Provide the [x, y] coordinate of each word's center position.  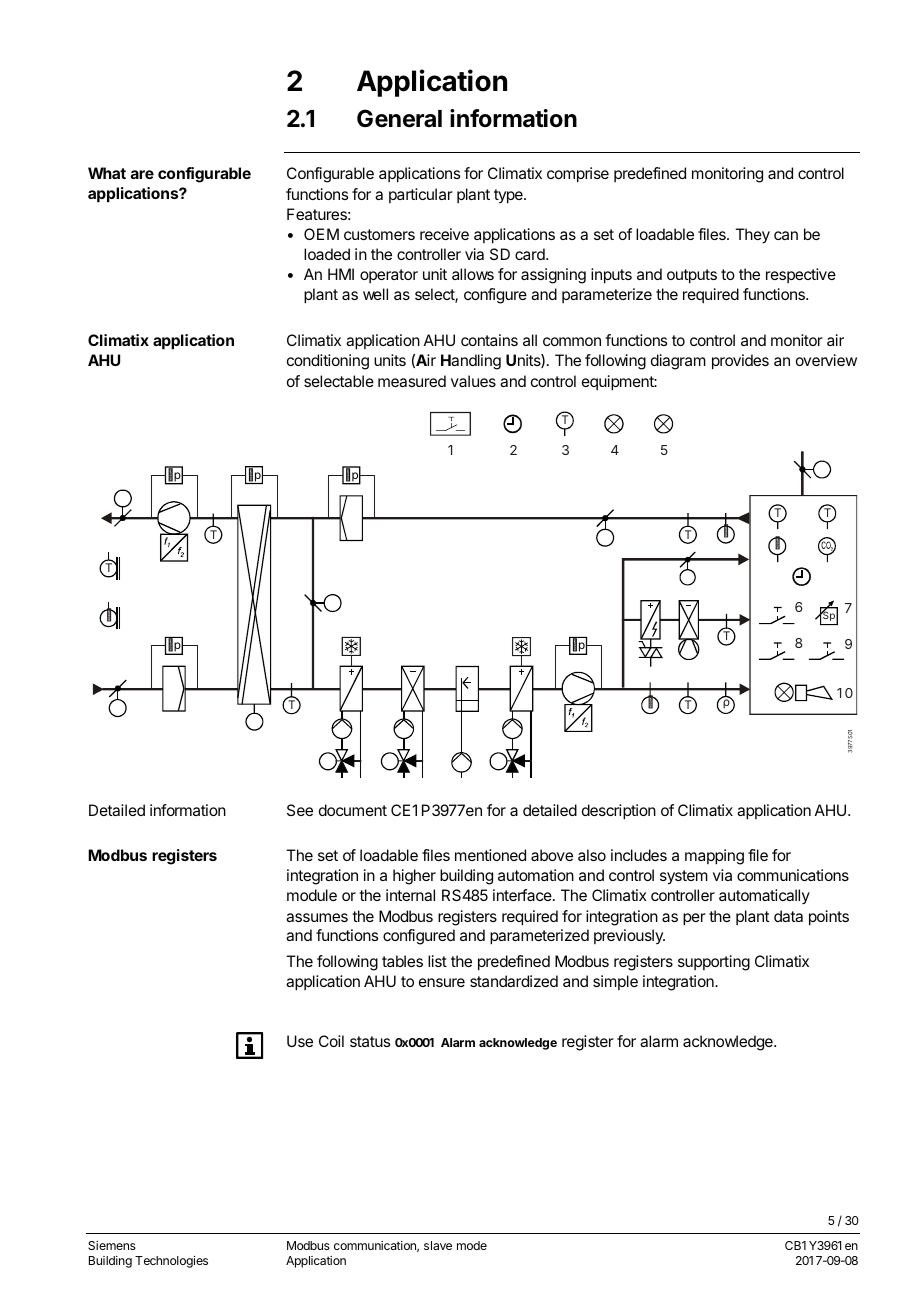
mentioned [490, 855]
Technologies [171, 1262]
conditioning [328, 362]
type [509, 196]
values [473, 381]
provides [740, 362]
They [752, 236]
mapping [714, 857]
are [142, 174]
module [312, 895]
